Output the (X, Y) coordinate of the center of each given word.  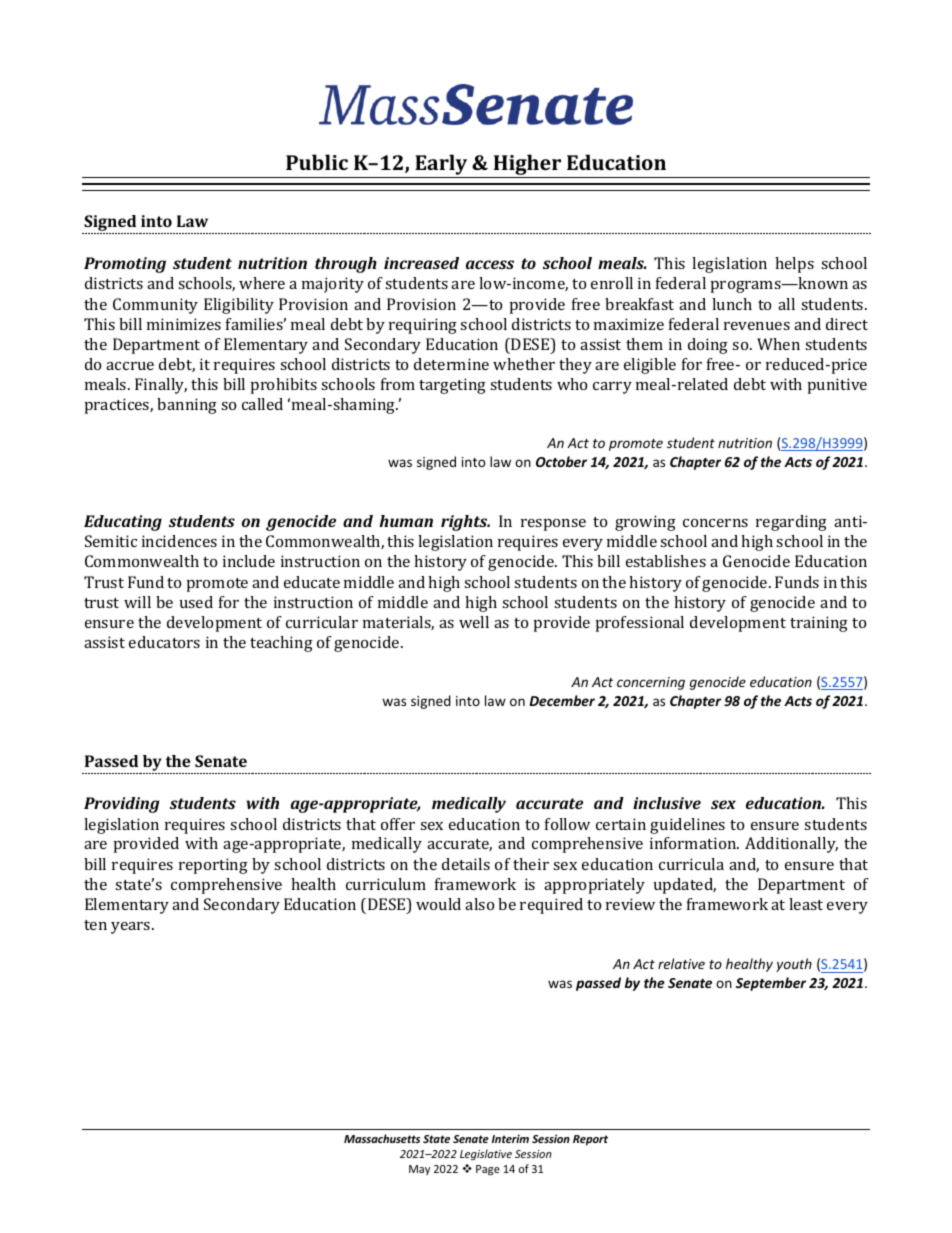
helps (794, 265)
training (819, 624)
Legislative (486, 1154)
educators (164, 642)
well (474, 622)
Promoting (125, 265)
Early (441, 166)
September (771, 984)
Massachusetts (382, 1138)
